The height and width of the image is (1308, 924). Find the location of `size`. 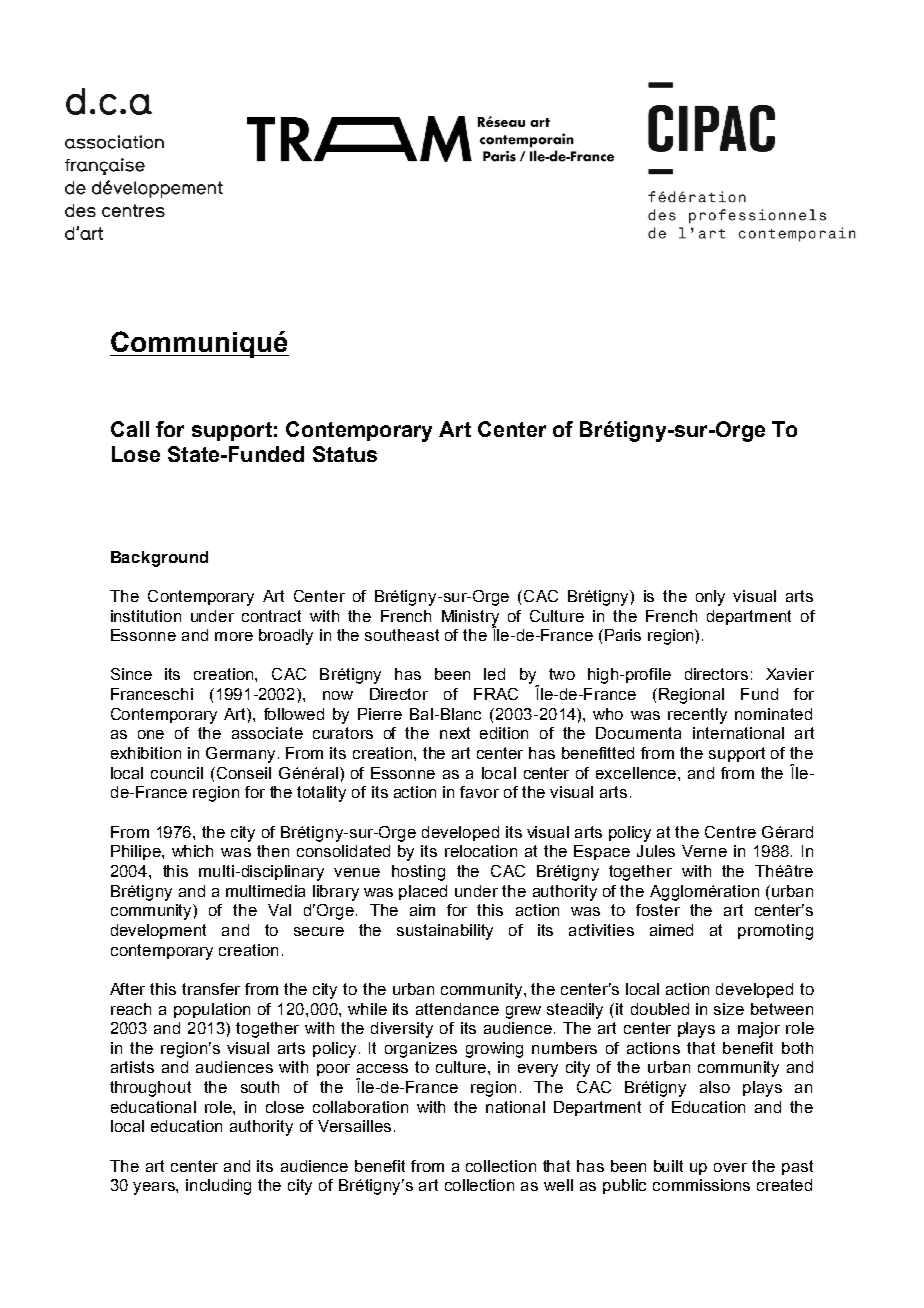

size is located at coordinates (729, 1009).
